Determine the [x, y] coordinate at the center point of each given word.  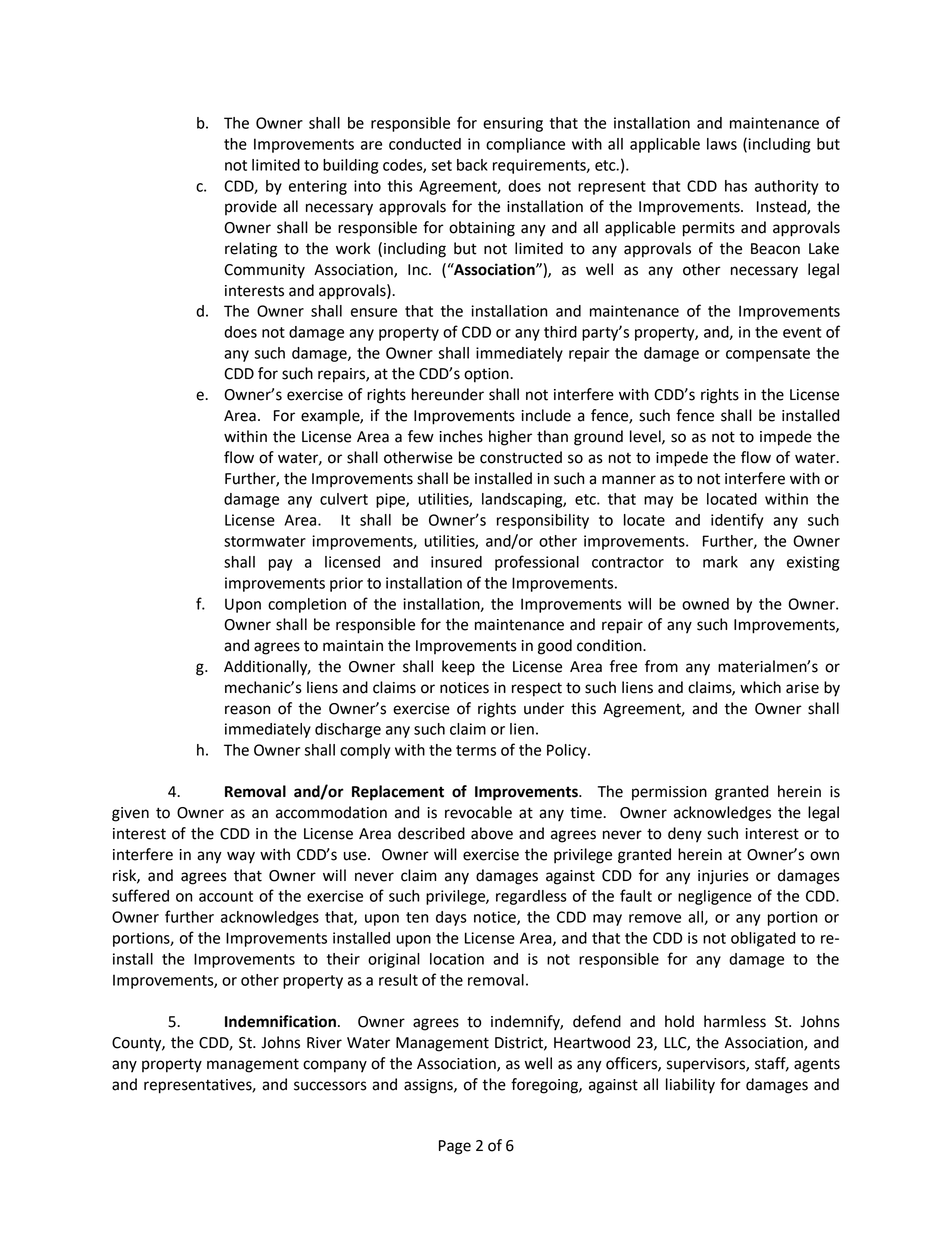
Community [264, 271]
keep [458, 668]
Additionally [267, 668]
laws [722, 144]
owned [705, 604]
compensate [768, 355]
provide [251, 207]
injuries [723, 877]
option [487, 375]
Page [455, 1147]
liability [690, 1086]
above [492, 833]
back [472, 165]
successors [330, 1086]
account [226, 896]
